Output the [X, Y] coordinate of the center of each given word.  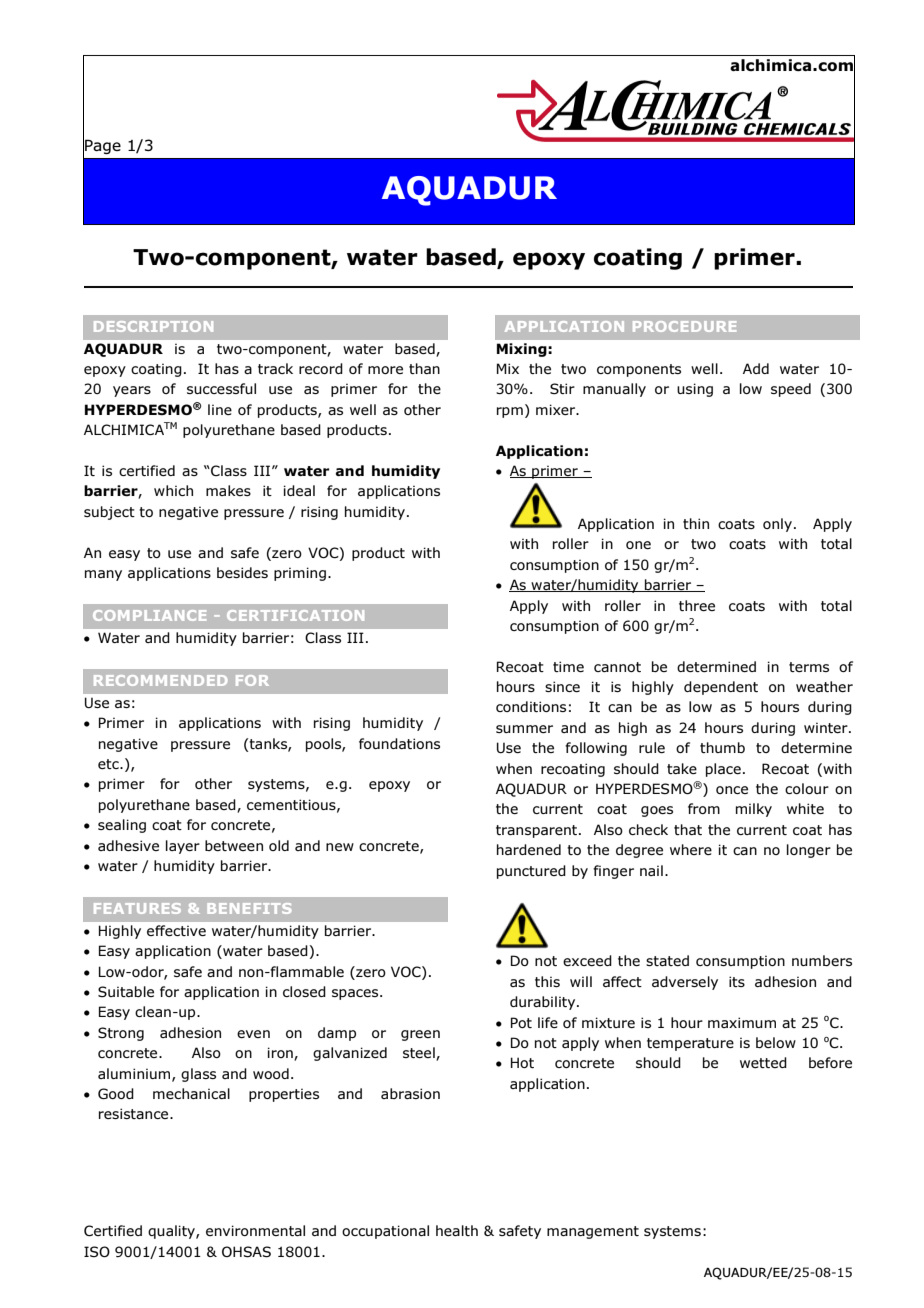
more [385, 370]
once [732, 790]
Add [756, 368]
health [457, 1230]
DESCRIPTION [153, 326]
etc [109, 764]
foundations [399, 743]
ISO [97, 1251]
